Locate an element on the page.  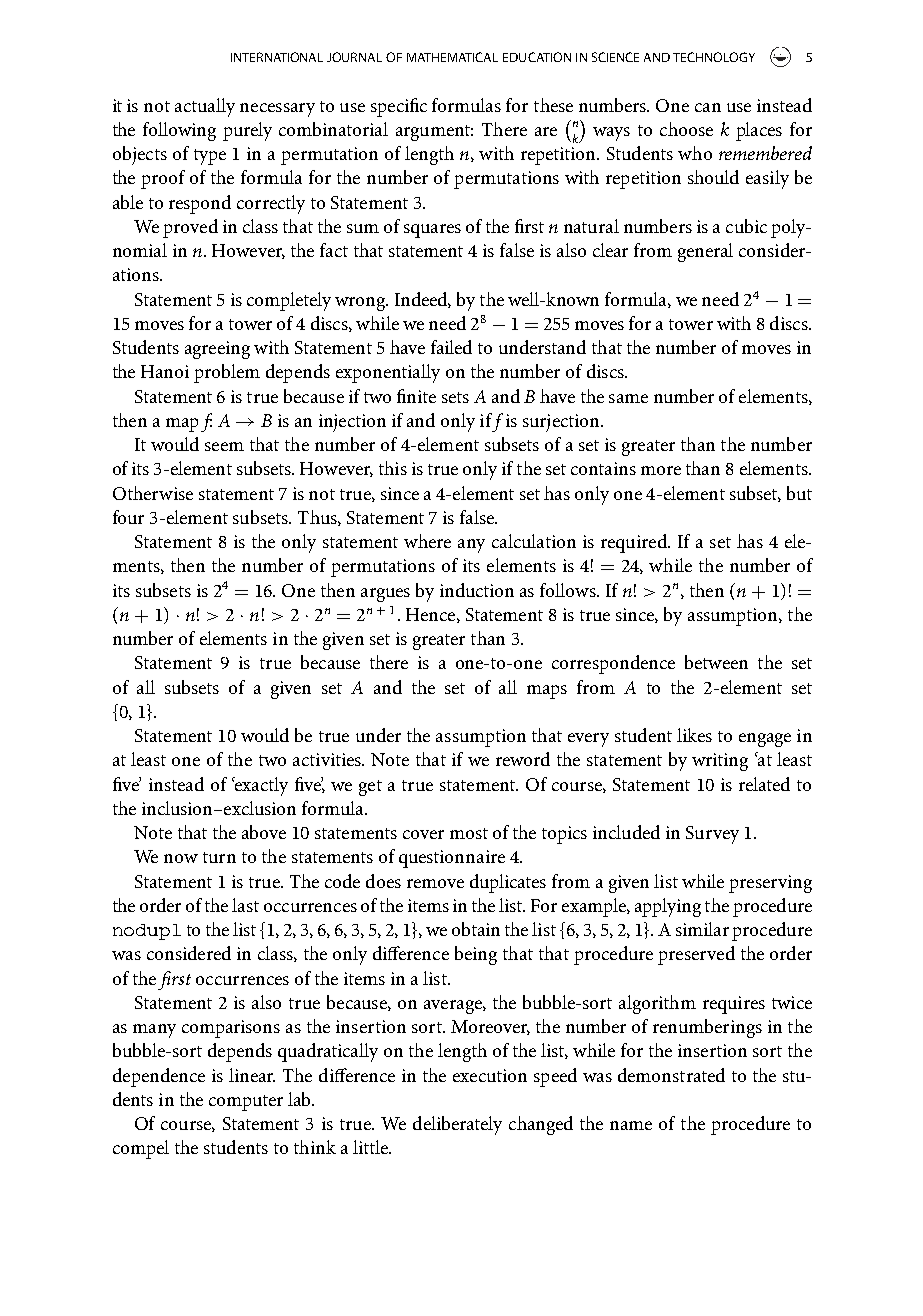
between is located at coordinates (716, 662).
